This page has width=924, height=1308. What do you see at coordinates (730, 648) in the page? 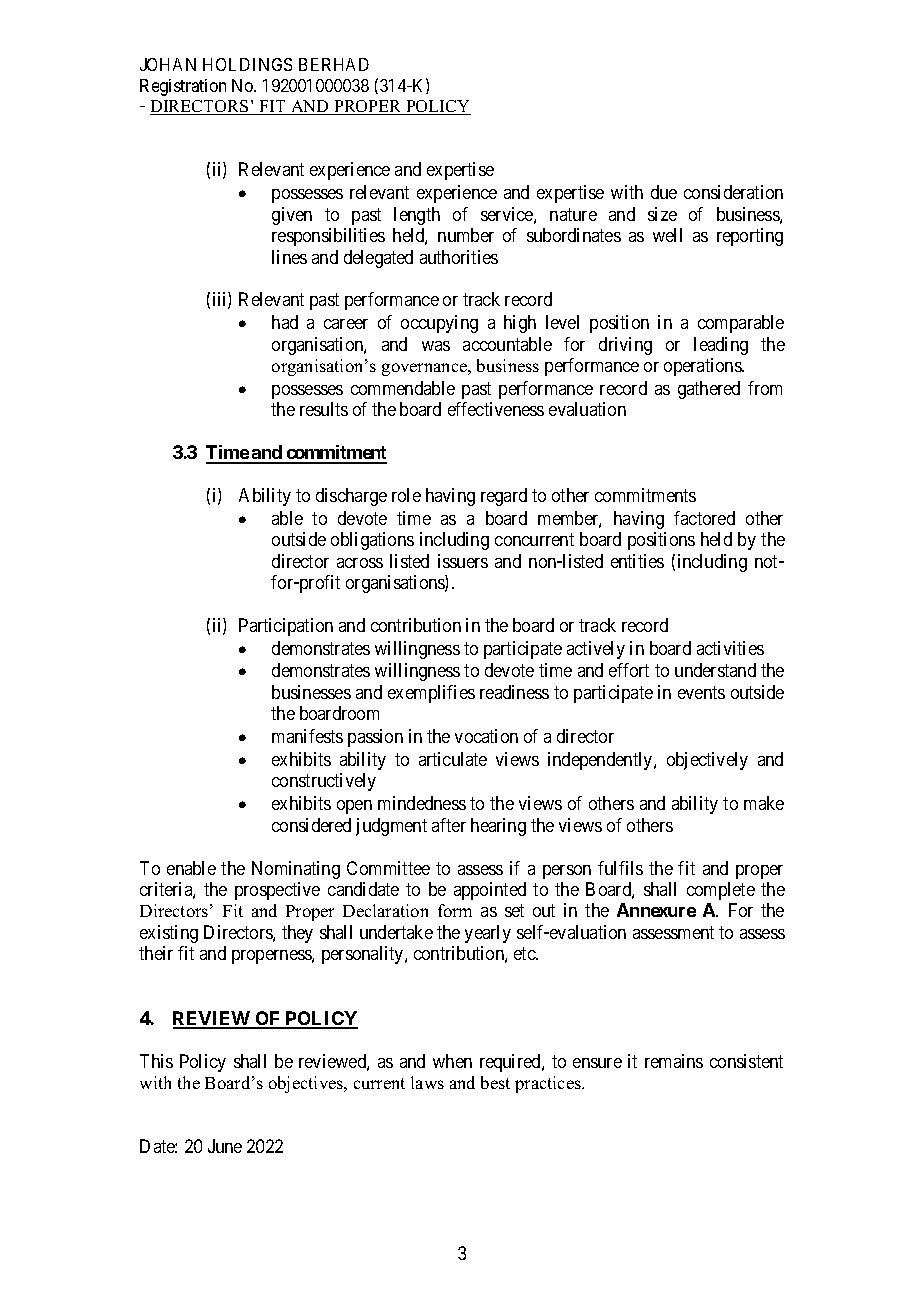
I see `activities` at bounding box center [730, 648].
